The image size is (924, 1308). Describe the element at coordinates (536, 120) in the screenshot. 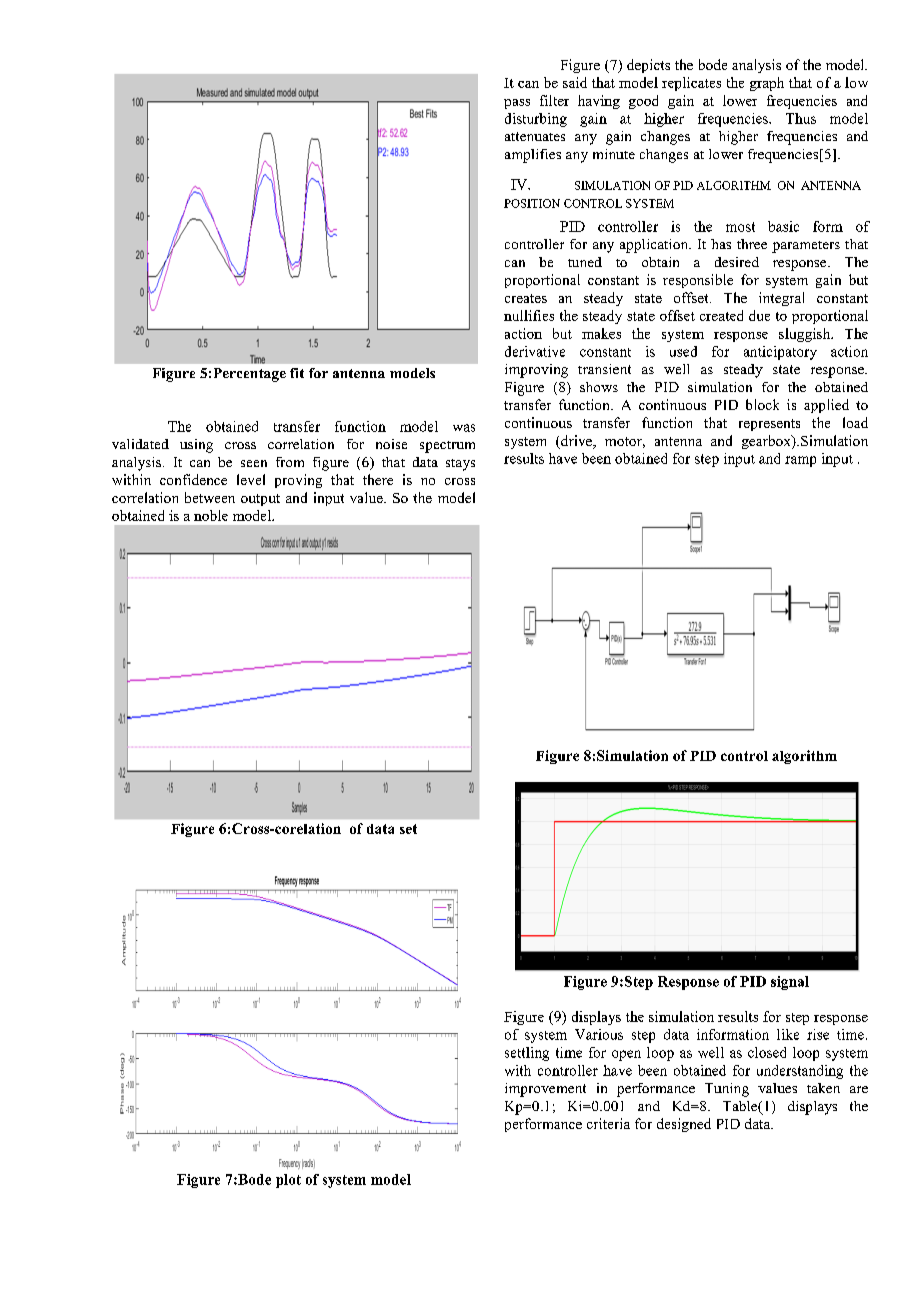

I see `disturbing` at that location.
